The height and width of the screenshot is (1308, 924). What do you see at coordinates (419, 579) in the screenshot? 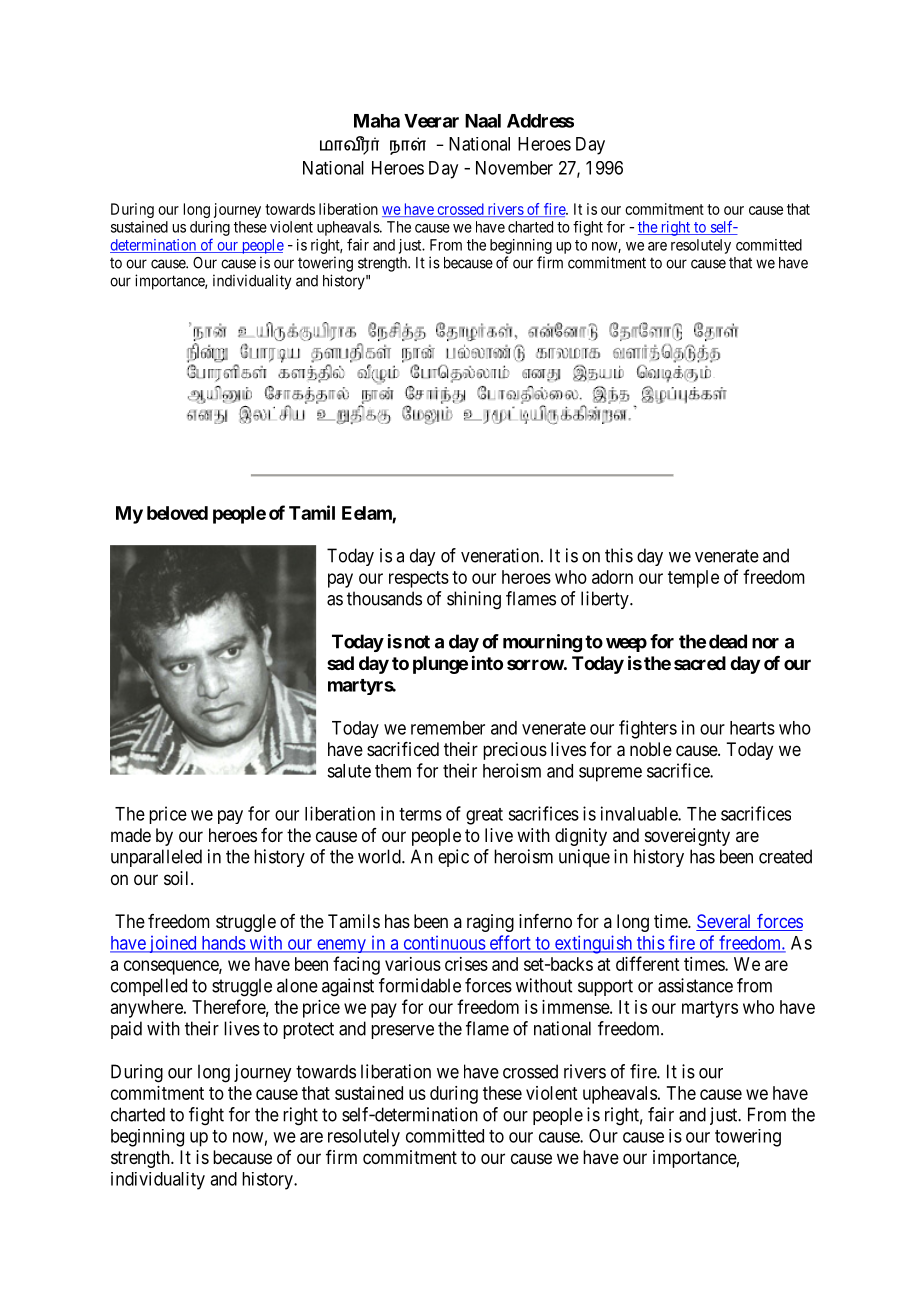
I see `respects` at bounding box center [419, 579].
